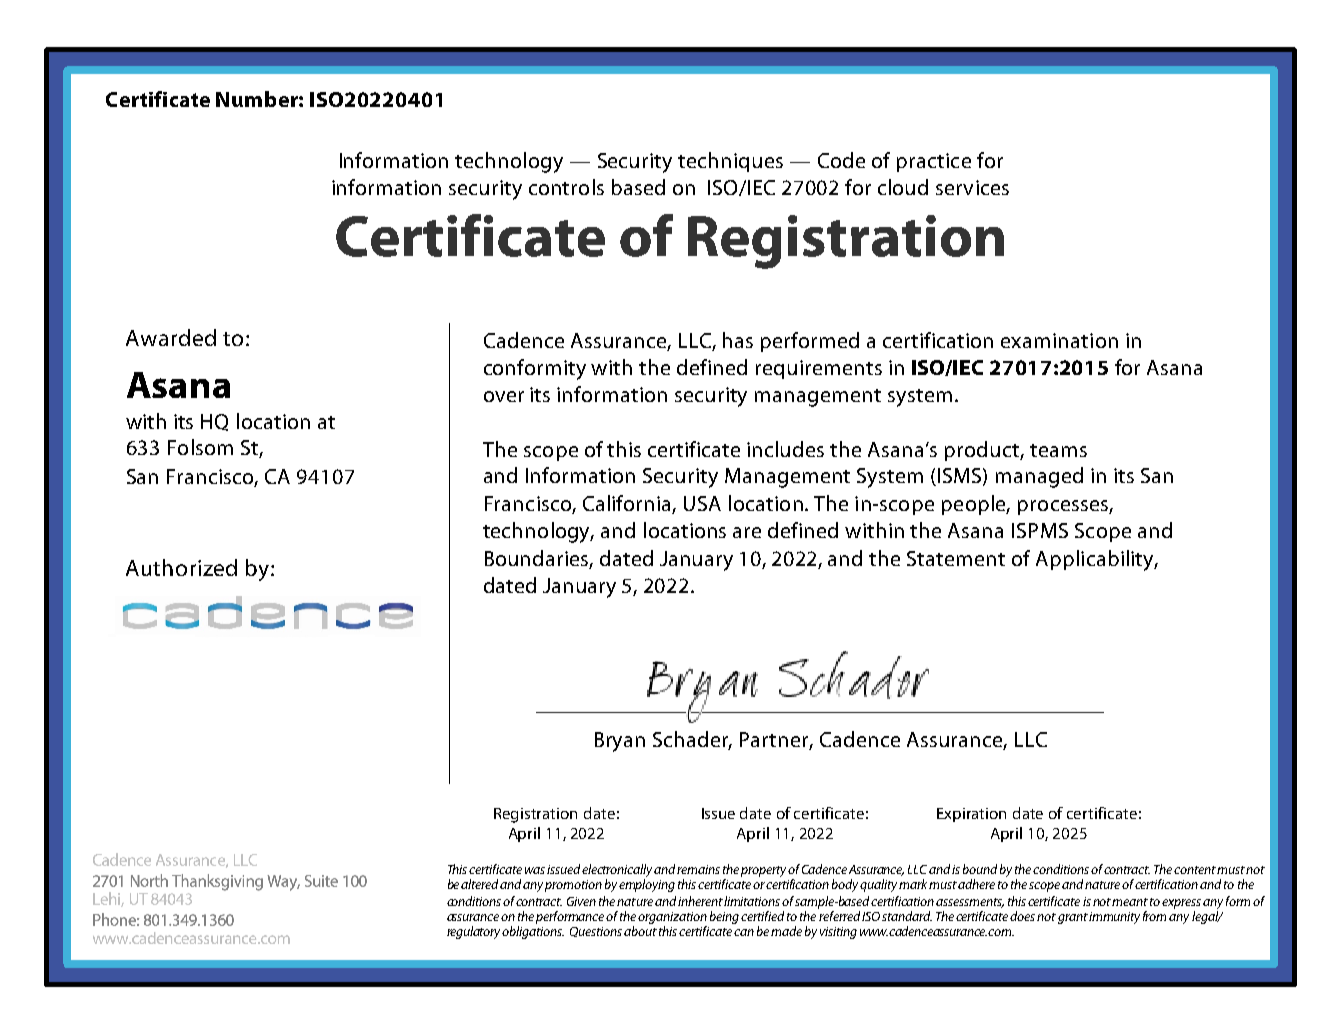 The image size is (1341, 1036). What do you see at coordinates (620, 742) in the screenshot?
I see `Bryan` at bounding box center [620, 742].
